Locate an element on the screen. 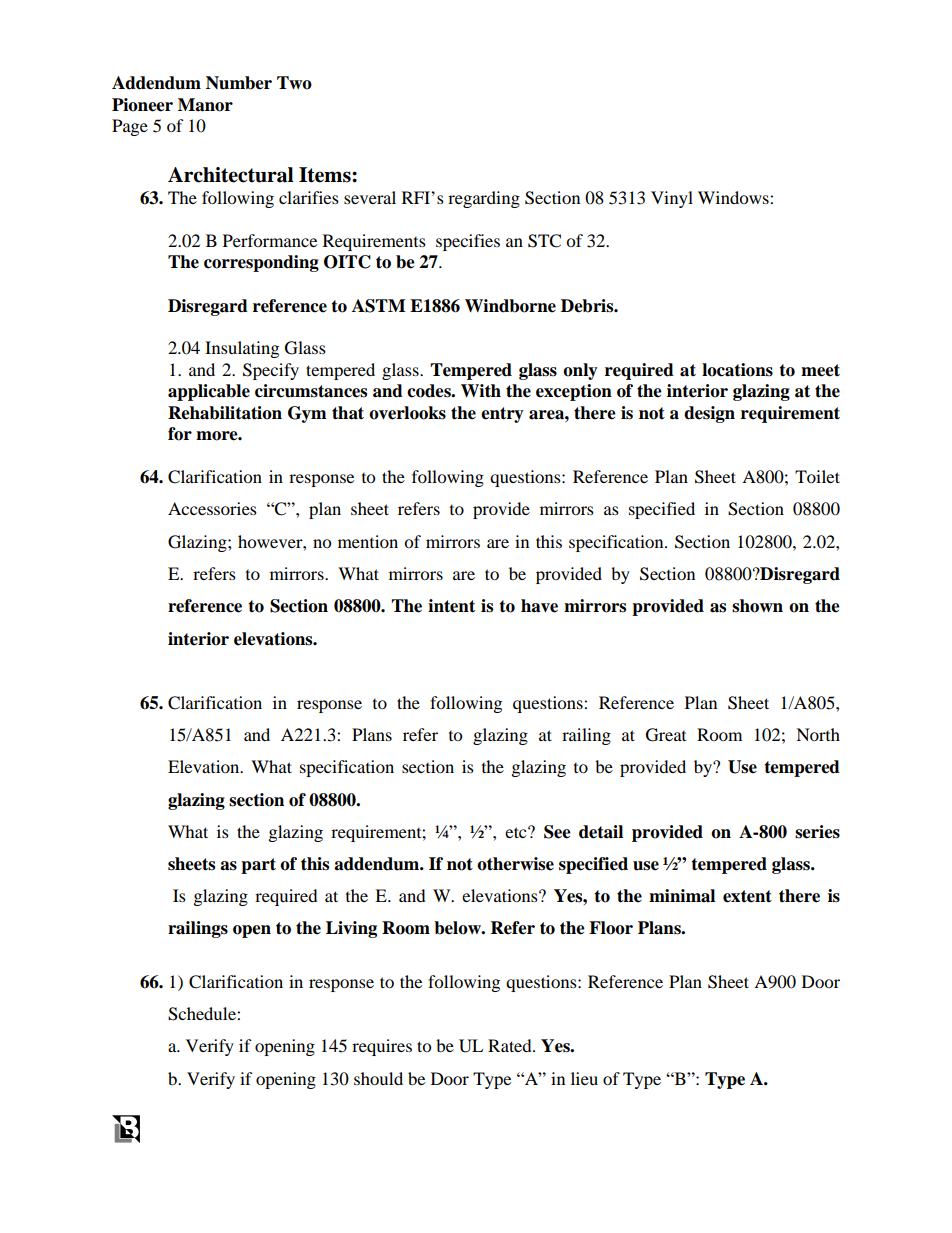 This screenshot has width=952, height=1233. requires is located at coordinates (382, 1047).
